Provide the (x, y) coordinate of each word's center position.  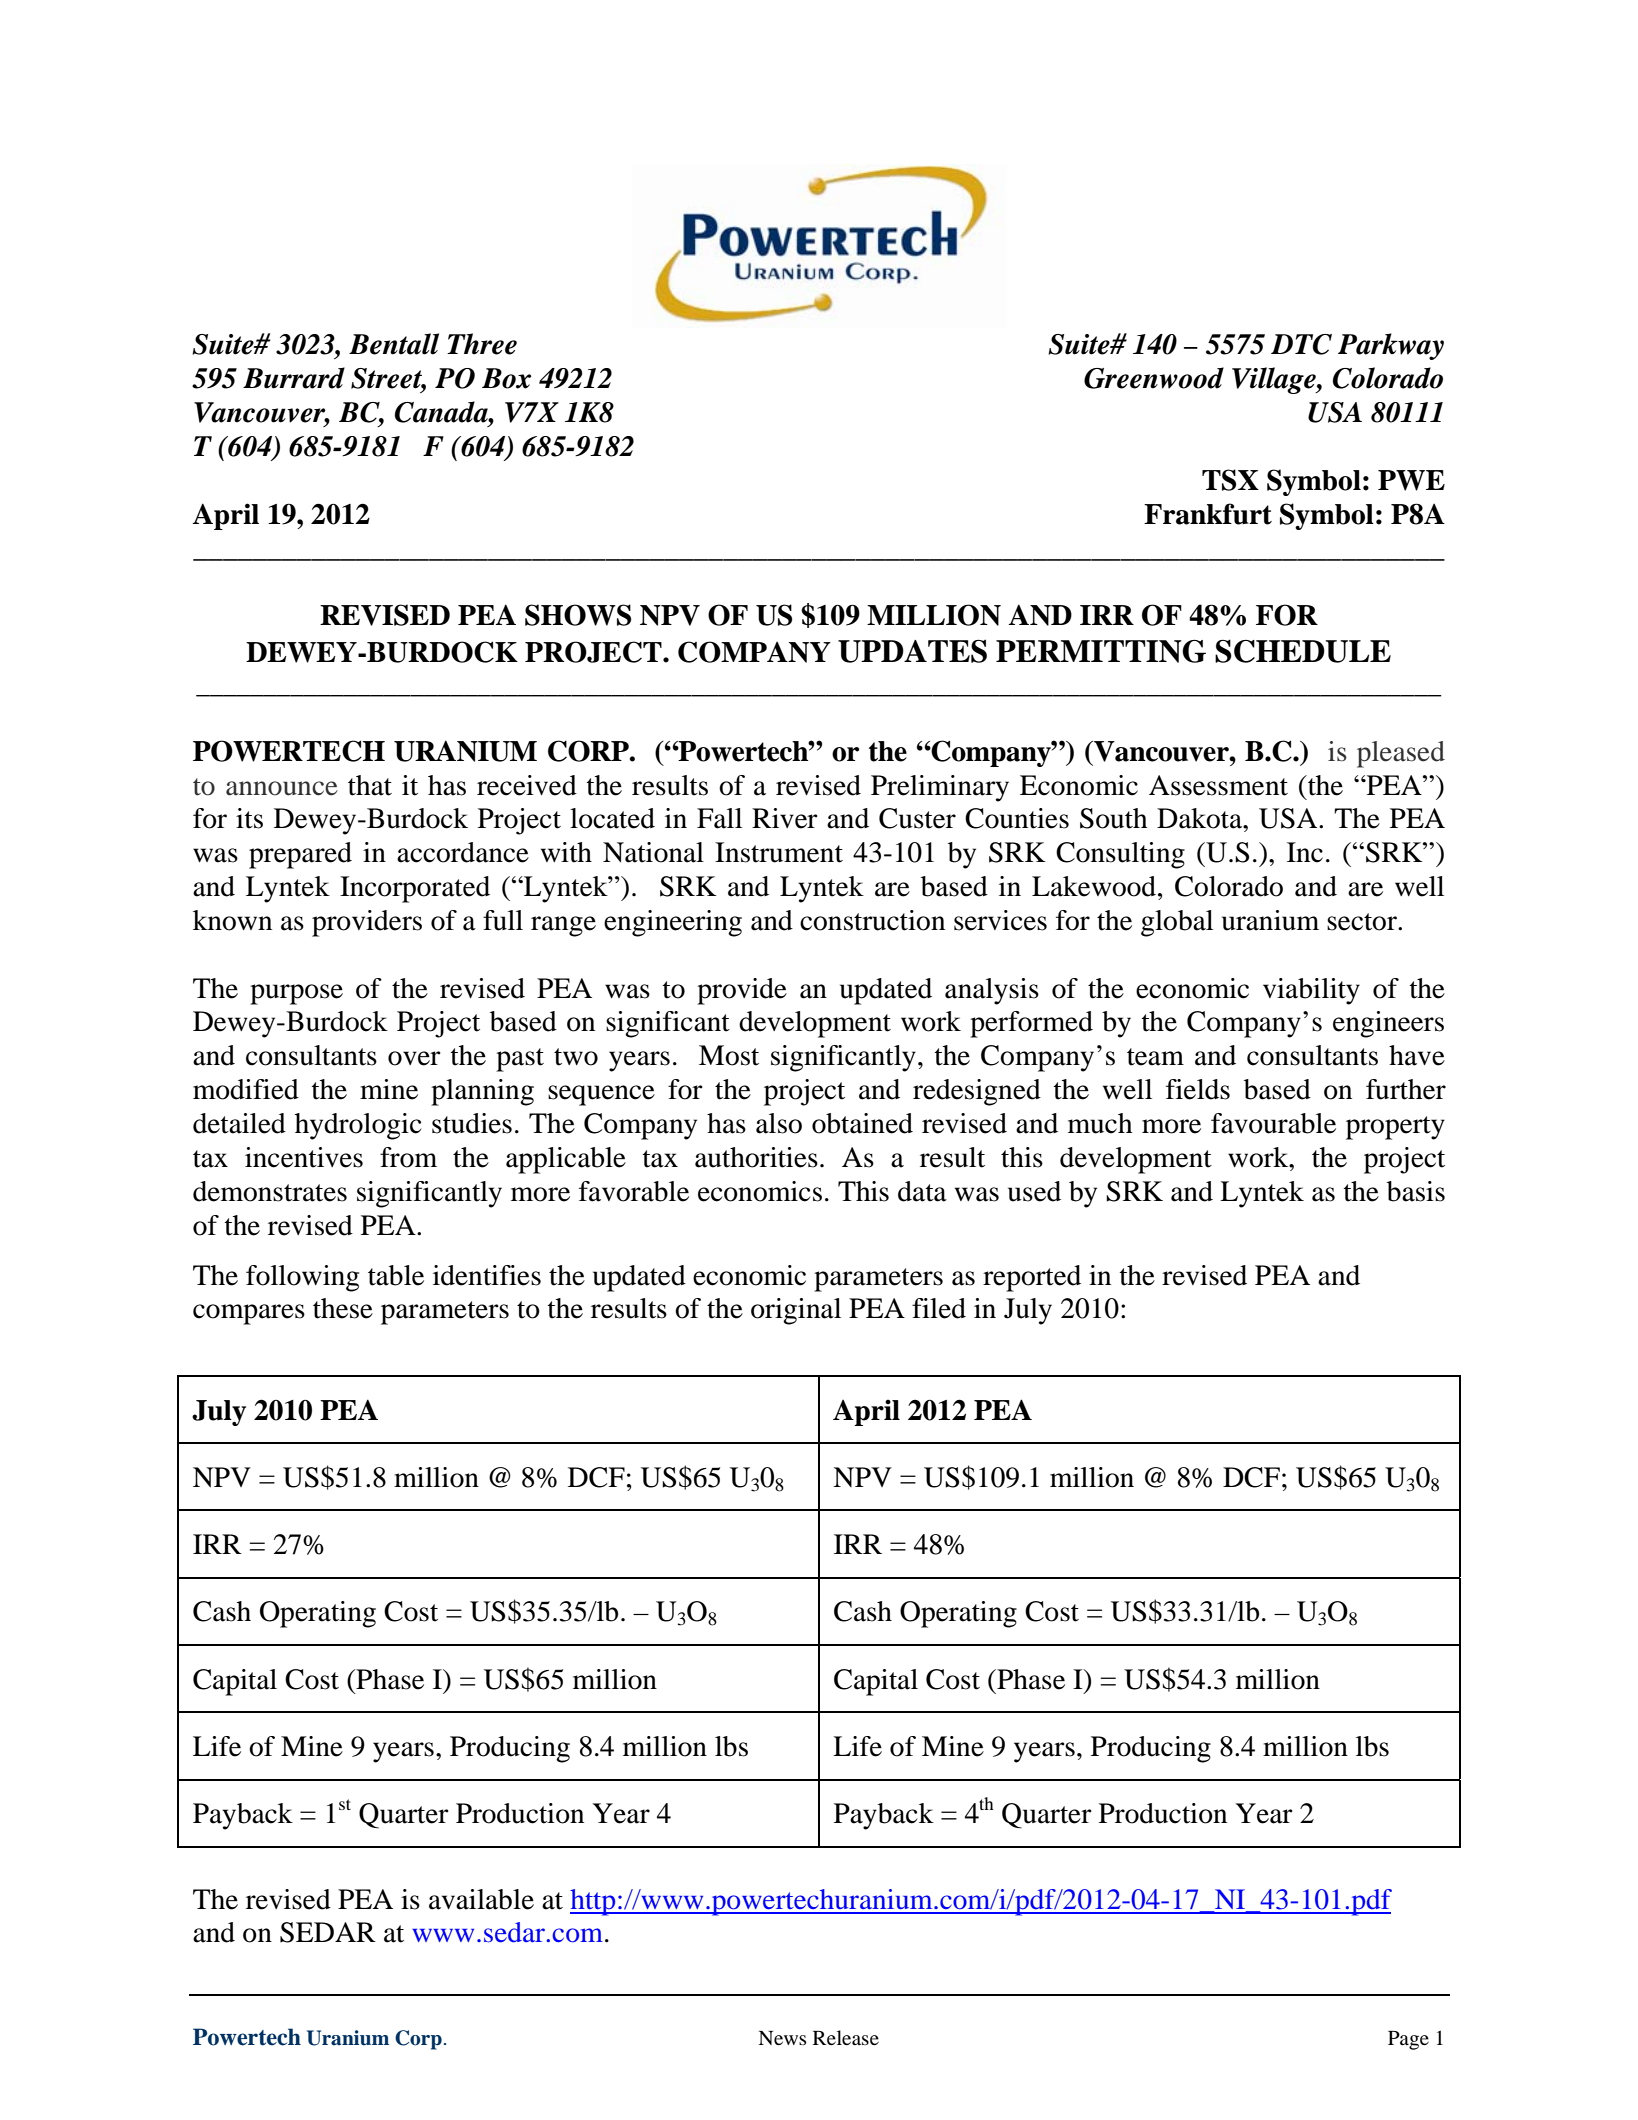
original (796, 1311)
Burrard (294, 378)
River (785, 818)
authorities (756, 1157)
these (343, 1308)
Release (846, 2037)
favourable (1273, 1123)
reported (1032, 1278)
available (481, 1899)
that (370, 785)
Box (506, 378)
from (408, 1157)
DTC (1301, 344)
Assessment (1218, 785)
